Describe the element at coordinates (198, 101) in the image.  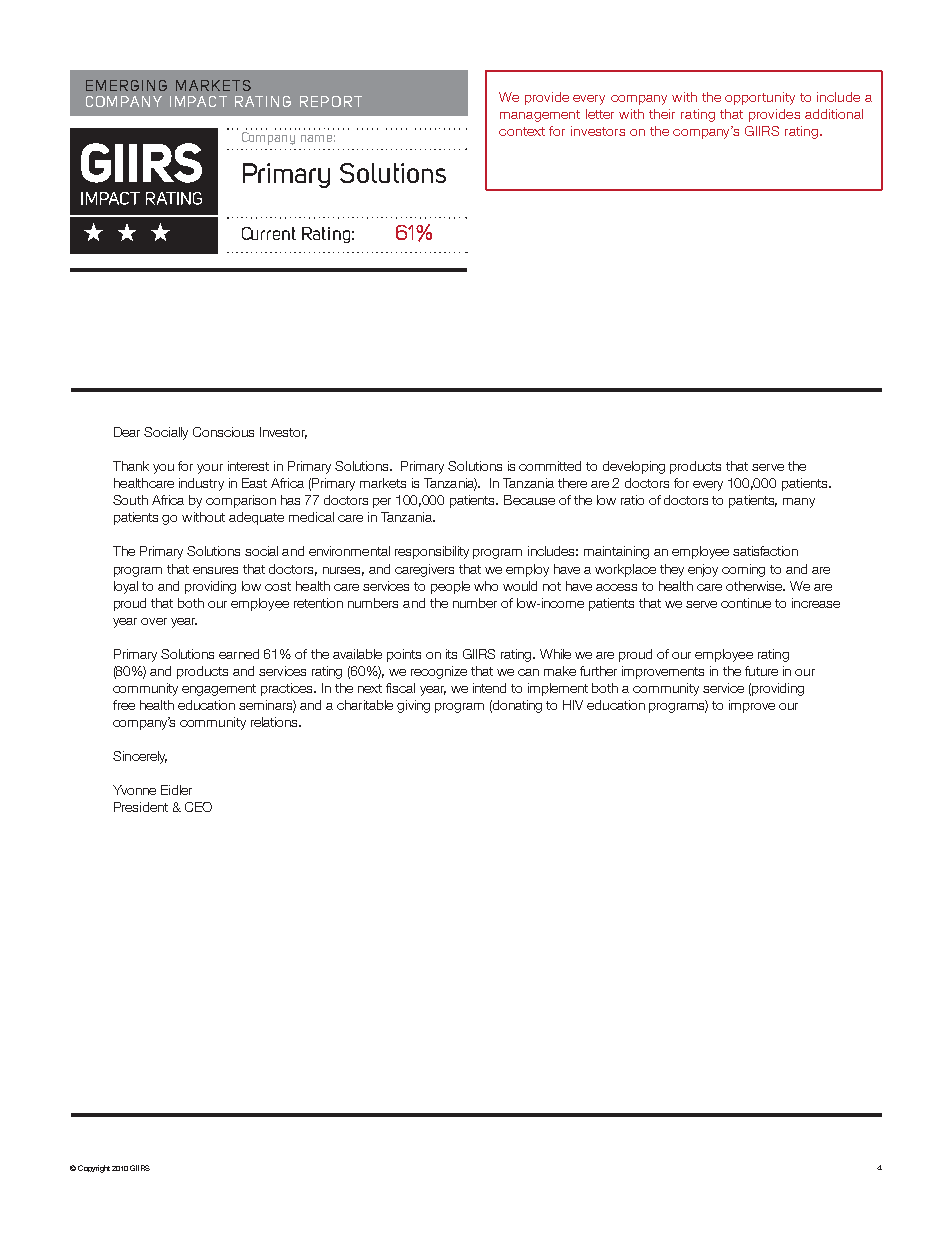
I see `Impact` at that location.
